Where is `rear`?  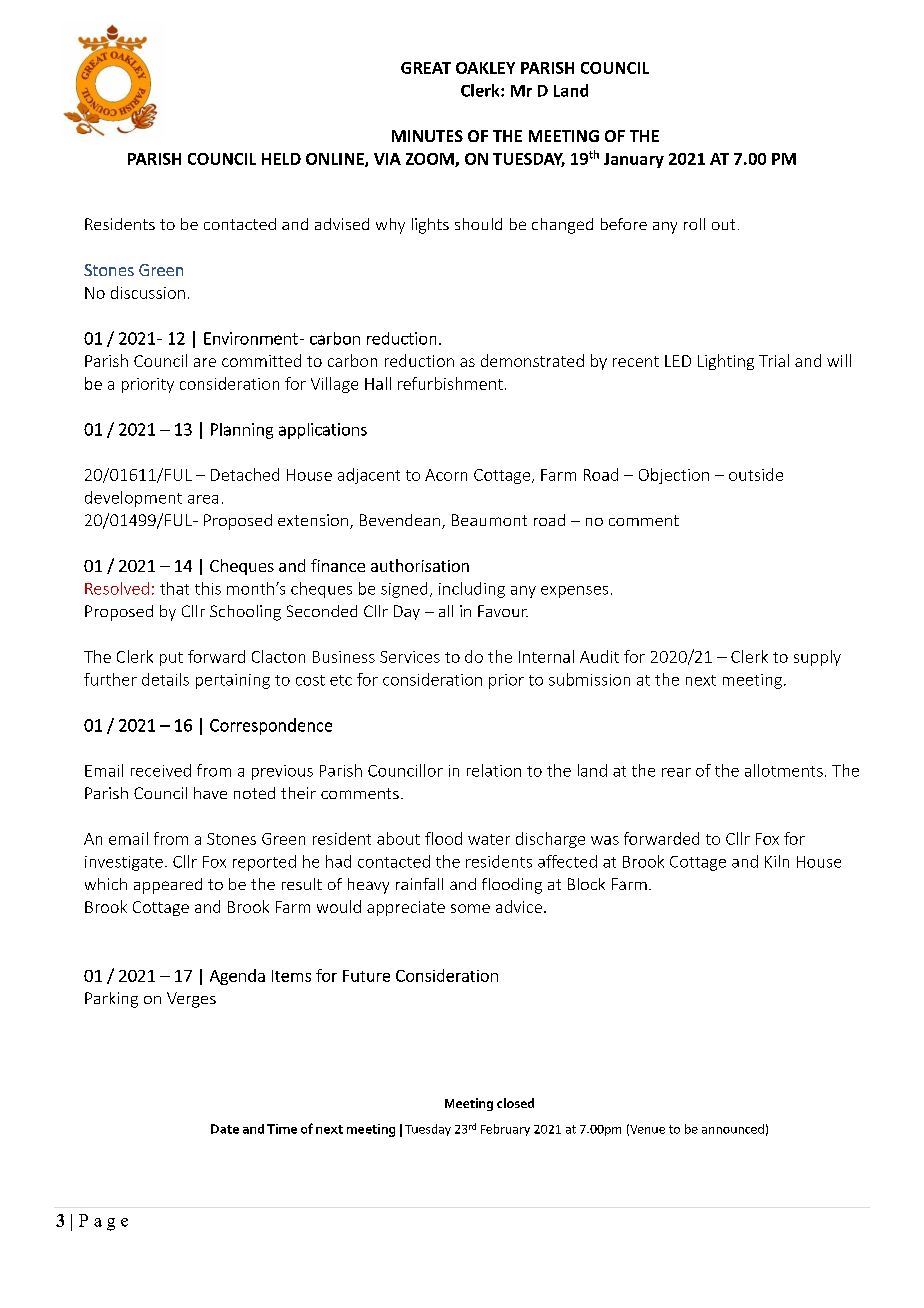
rear is located at coordinates (676, 772).
